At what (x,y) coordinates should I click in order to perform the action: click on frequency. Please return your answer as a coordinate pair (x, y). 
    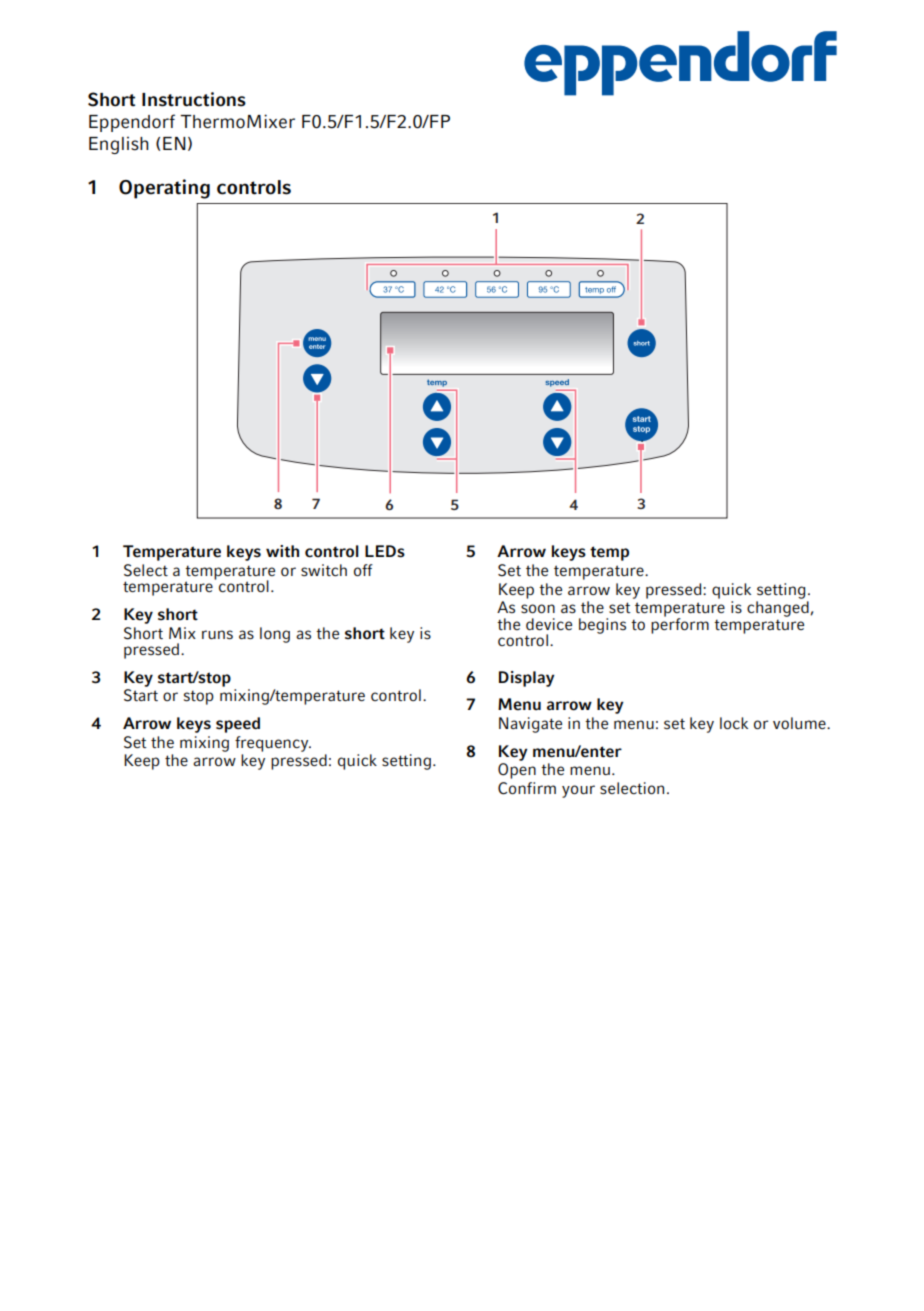
    Looking at the image, I should click on (273, 744).
